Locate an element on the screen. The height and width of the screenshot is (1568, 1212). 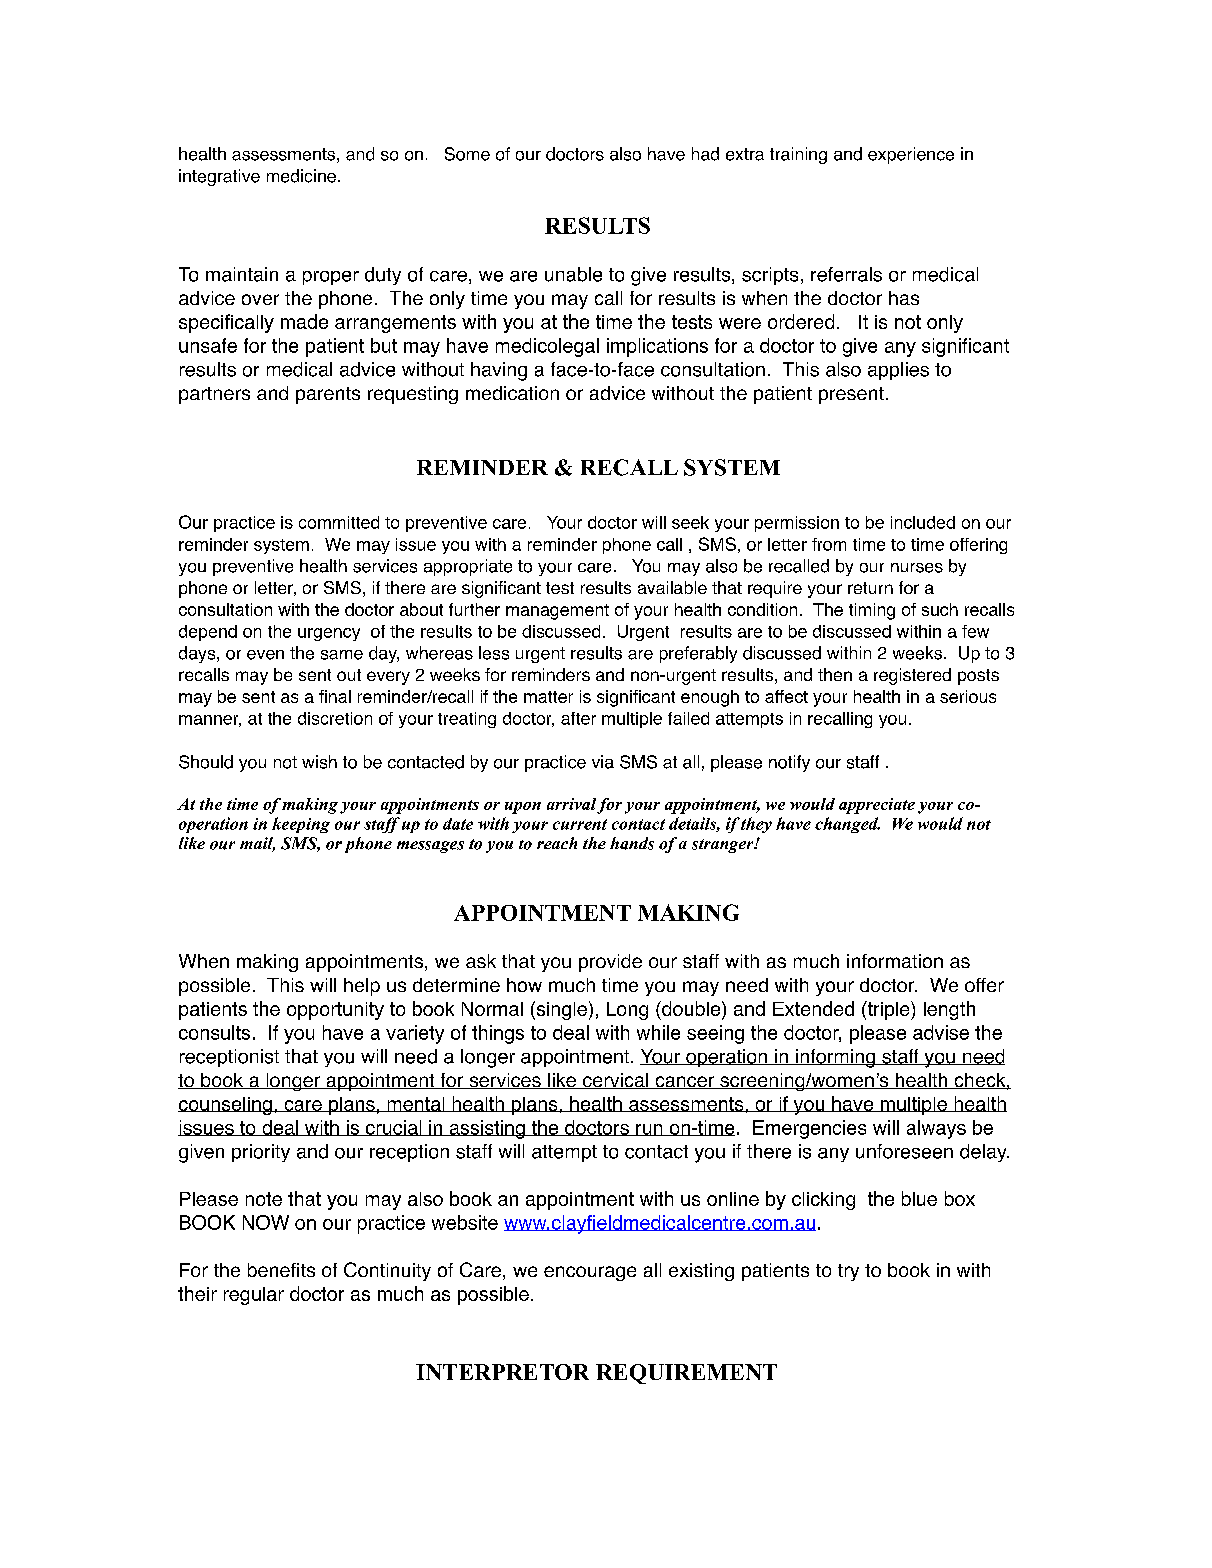
discretion is located at coordinates (335, 718).
